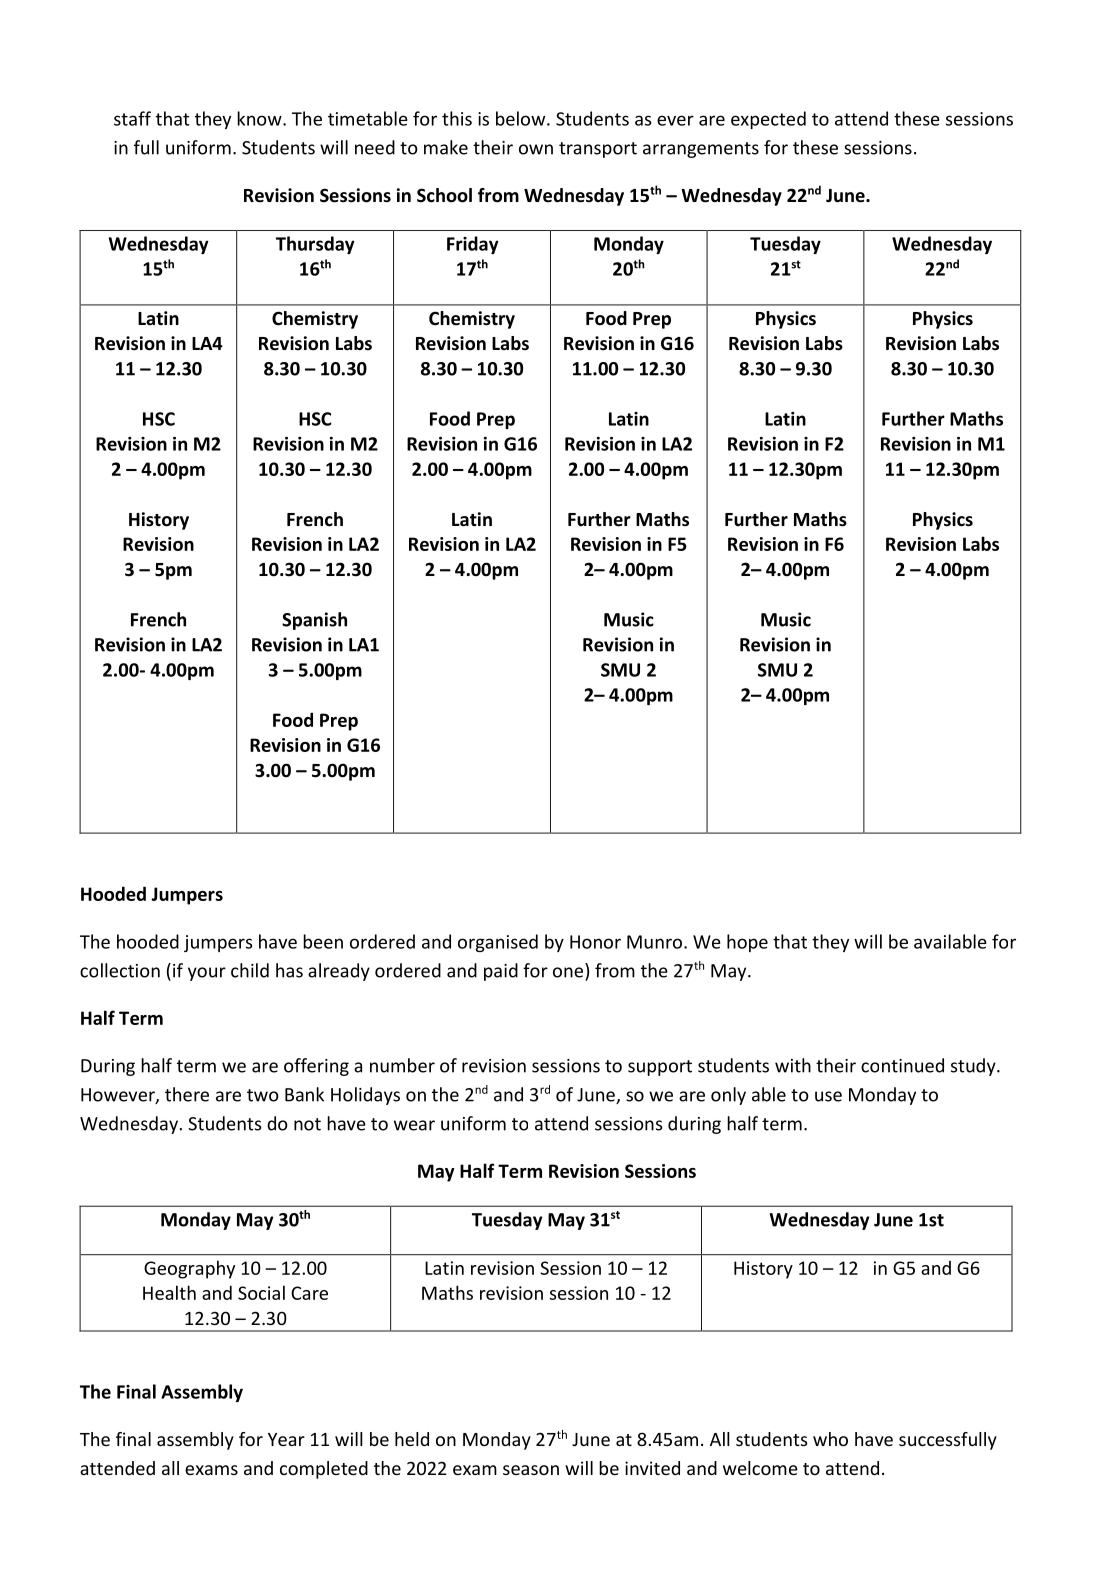 The height and width of the image is (1574, 1113). Describe the element at coordinates (536, 149) in the image. I see `own` at that location.
